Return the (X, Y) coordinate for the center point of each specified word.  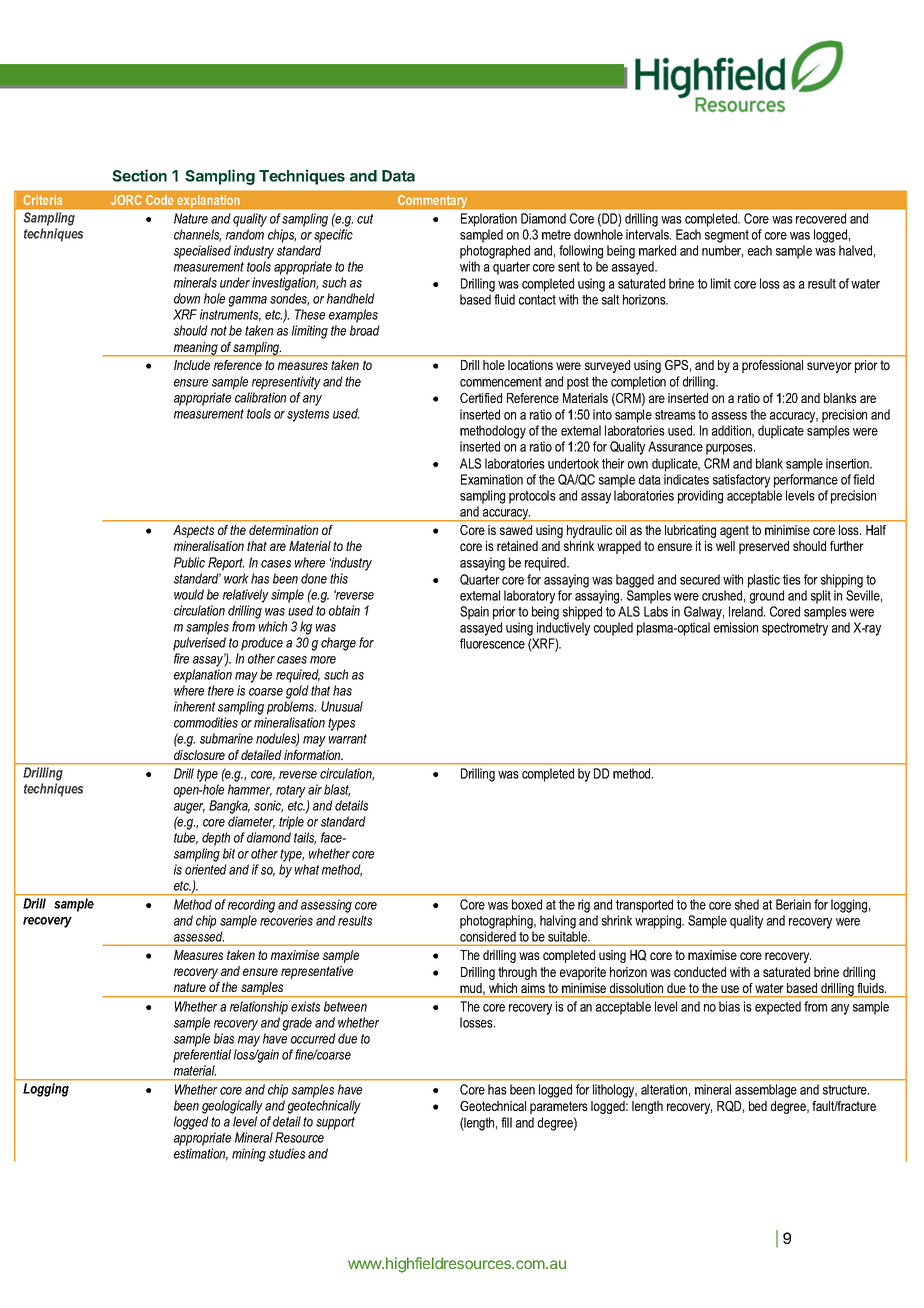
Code (159, 200)
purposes (730, 449)
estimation (201, 1154)
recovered (821, 218)
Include (192, 365)
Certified (481, 398)
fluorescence (492, 643)
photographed (495, 252)
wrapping (659, 922)
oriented (206, 869)
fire (181, 658)
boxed (527, 904)
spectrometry (795, 629)
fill (506, 1122)
